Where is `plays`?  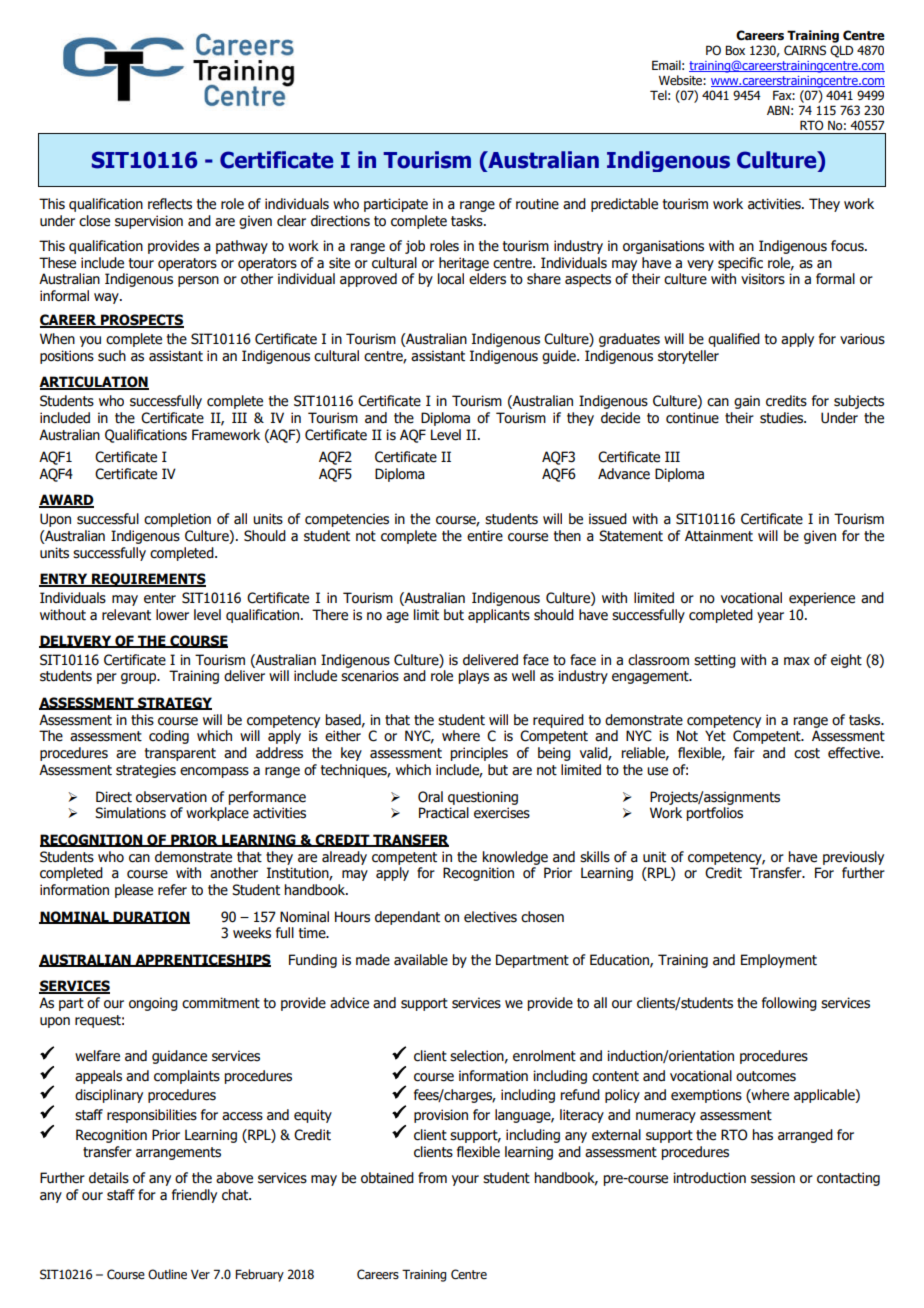 plays is located at coordinates (473, 677).
